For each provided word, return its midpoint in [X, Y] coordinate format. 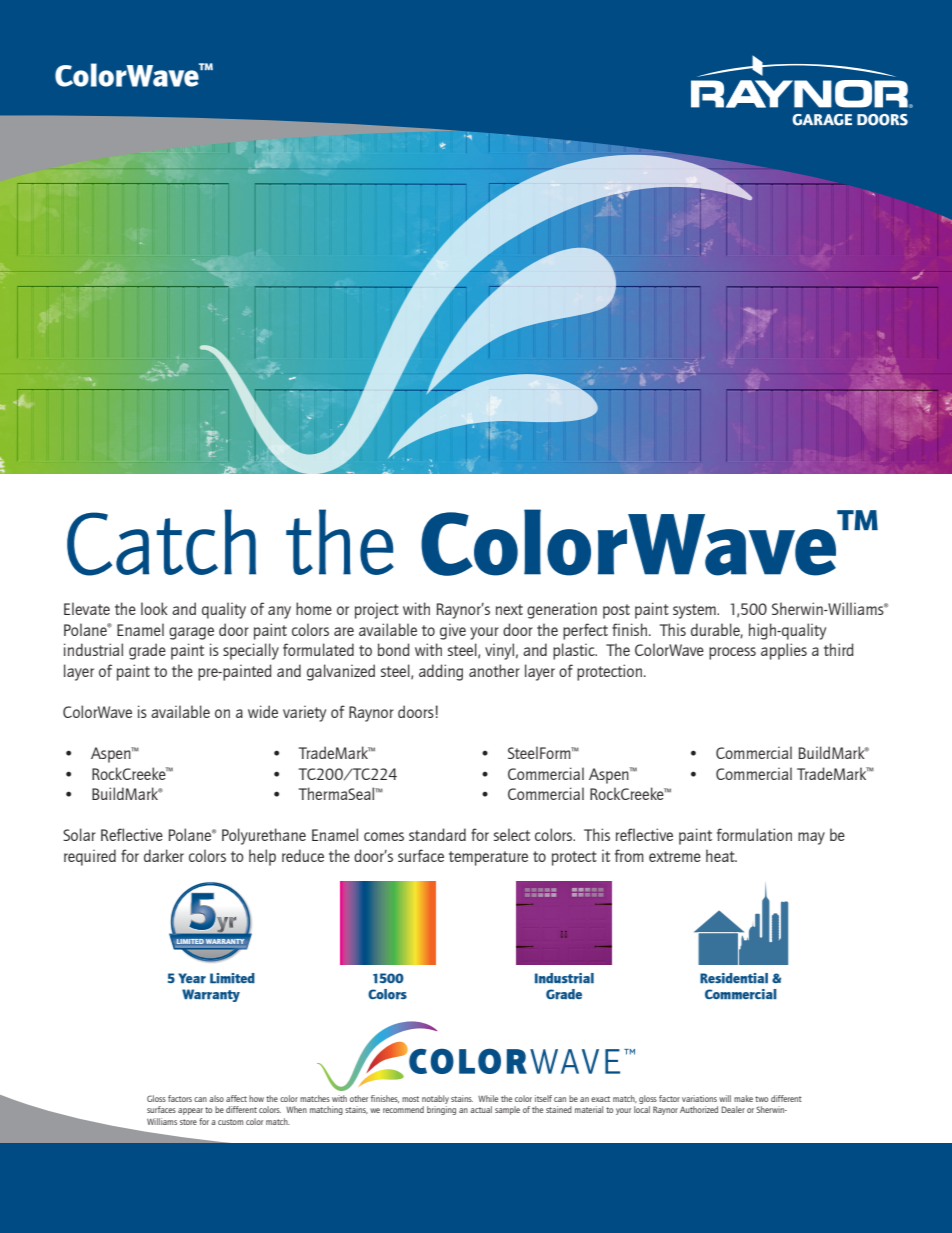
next [509, 609]
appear [190, 1111]
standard [437, 834]
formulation [754, 834]
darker [164, 855]
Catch [161, 542]
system [695, 611]
